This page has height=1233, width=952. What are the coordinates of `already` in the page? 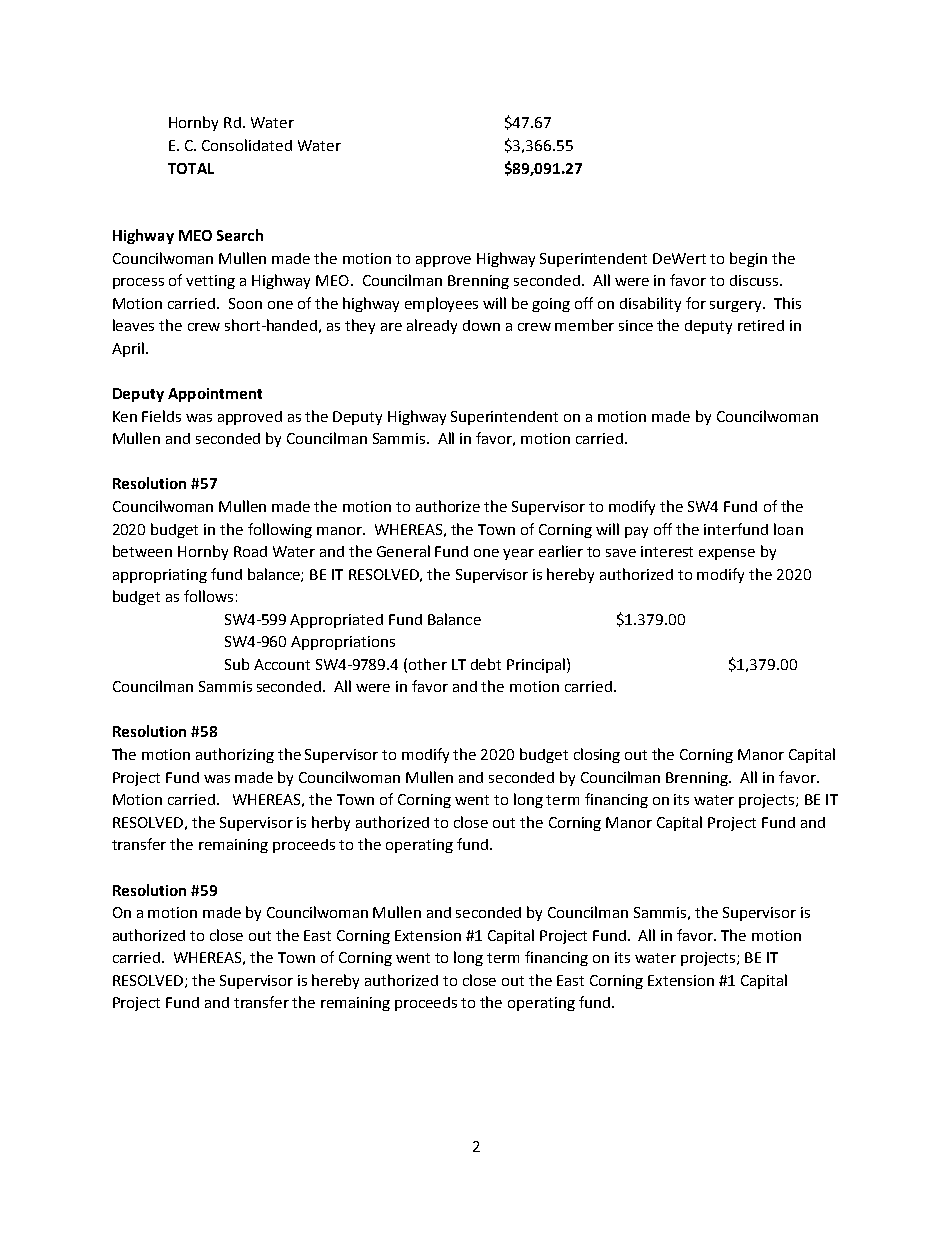 It's located at (432, 326).
